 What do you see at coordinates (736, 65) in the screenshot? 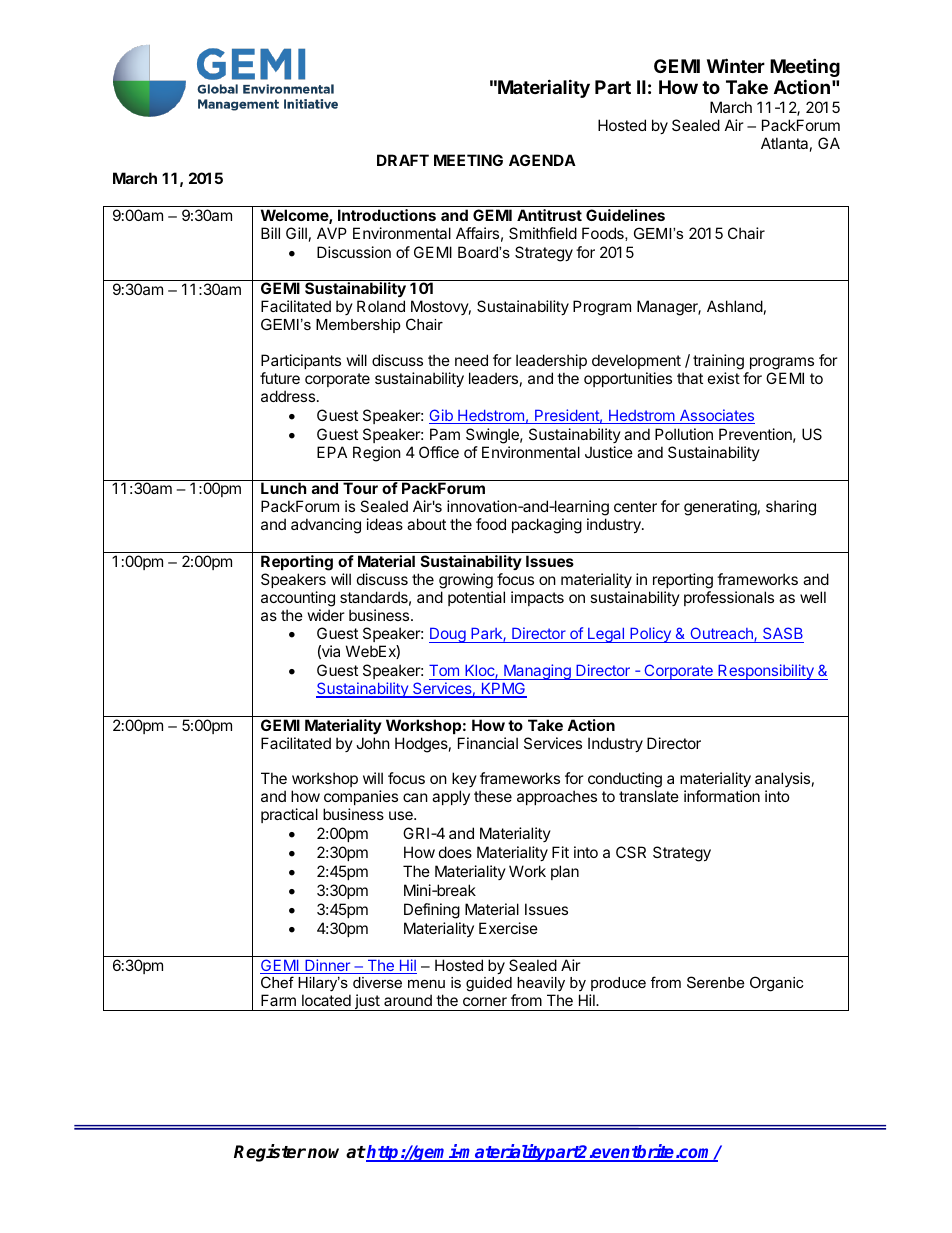
I see `Winter` at bounding box center [736, 65].
